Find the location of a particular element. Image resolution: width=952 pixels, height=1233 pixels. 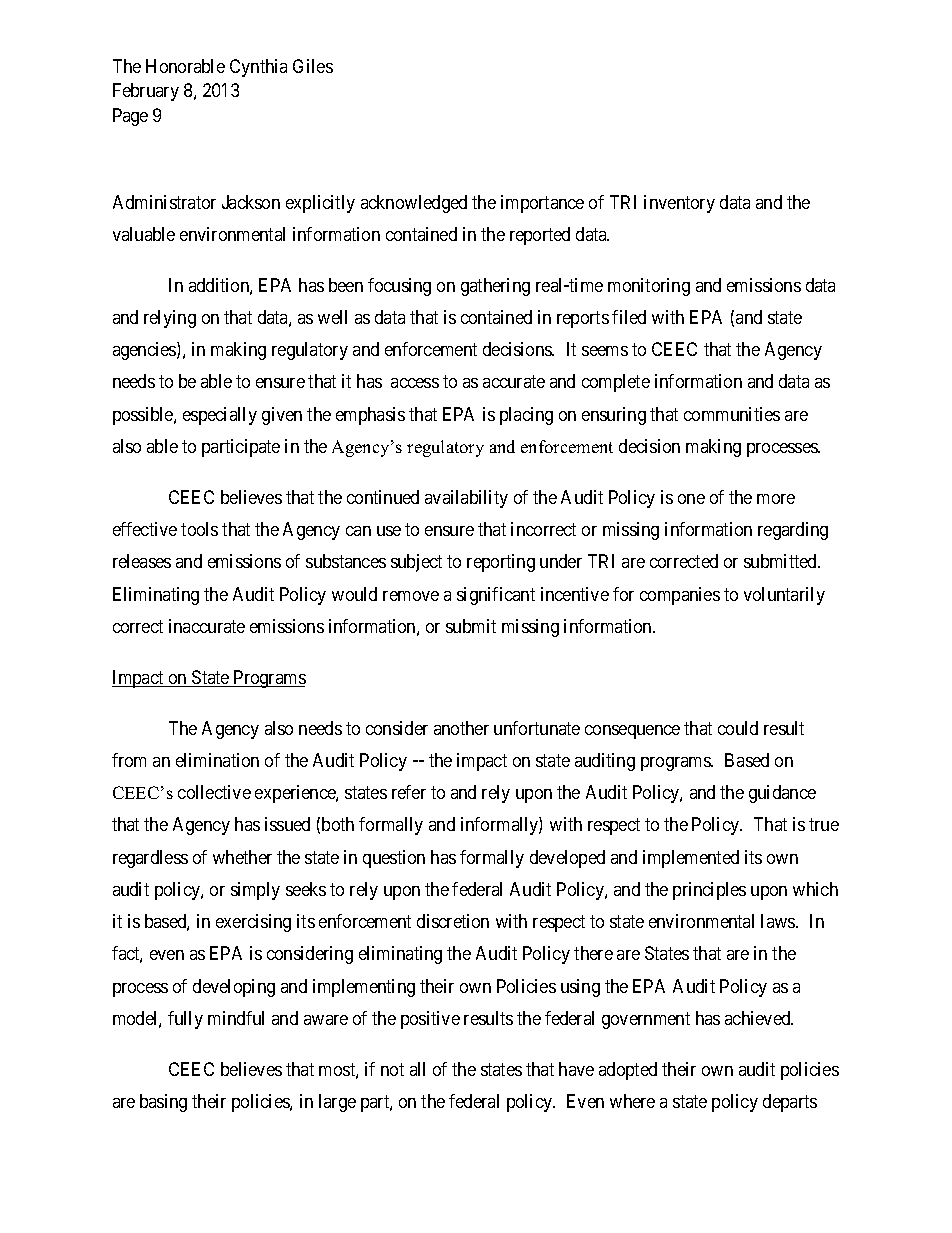

positive is located at coordinates (430, 1020).
